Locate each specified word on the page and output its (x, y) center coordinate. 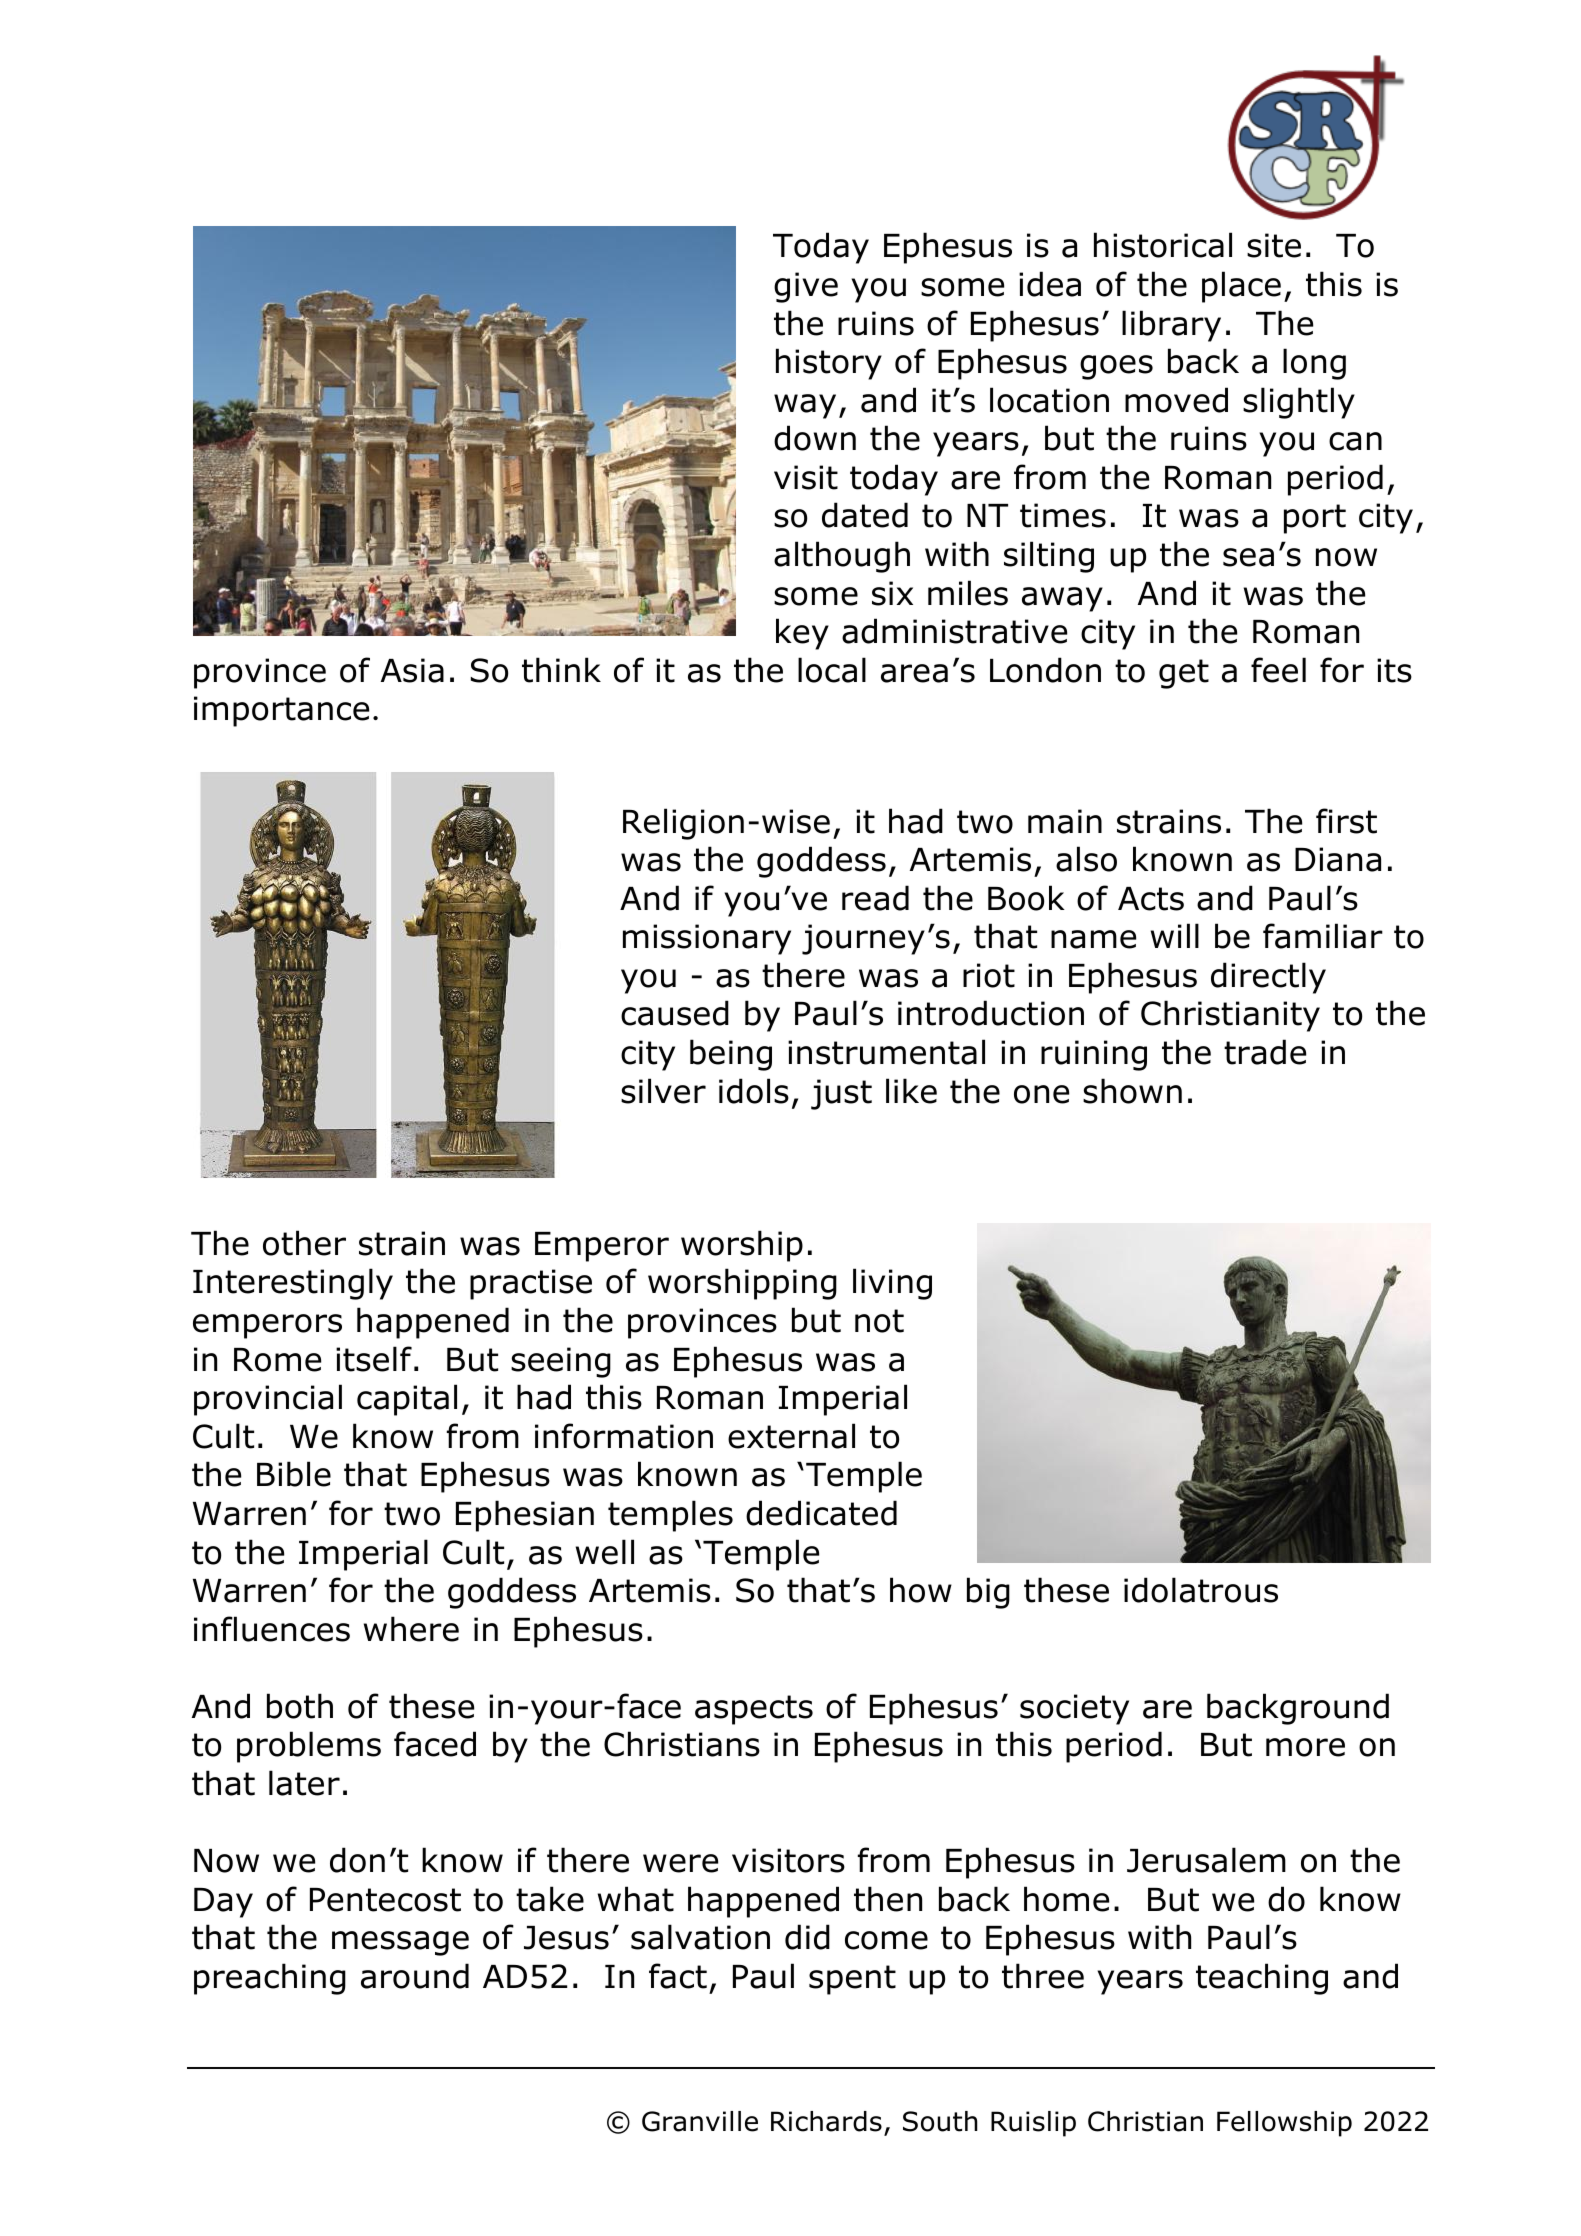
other (304, 1243)
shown (1132, 1091)
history (829, 364)
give (806, 287)
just (841, 1094)
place (1241, 287)
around (415, 1976)
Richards (826, 2121)
